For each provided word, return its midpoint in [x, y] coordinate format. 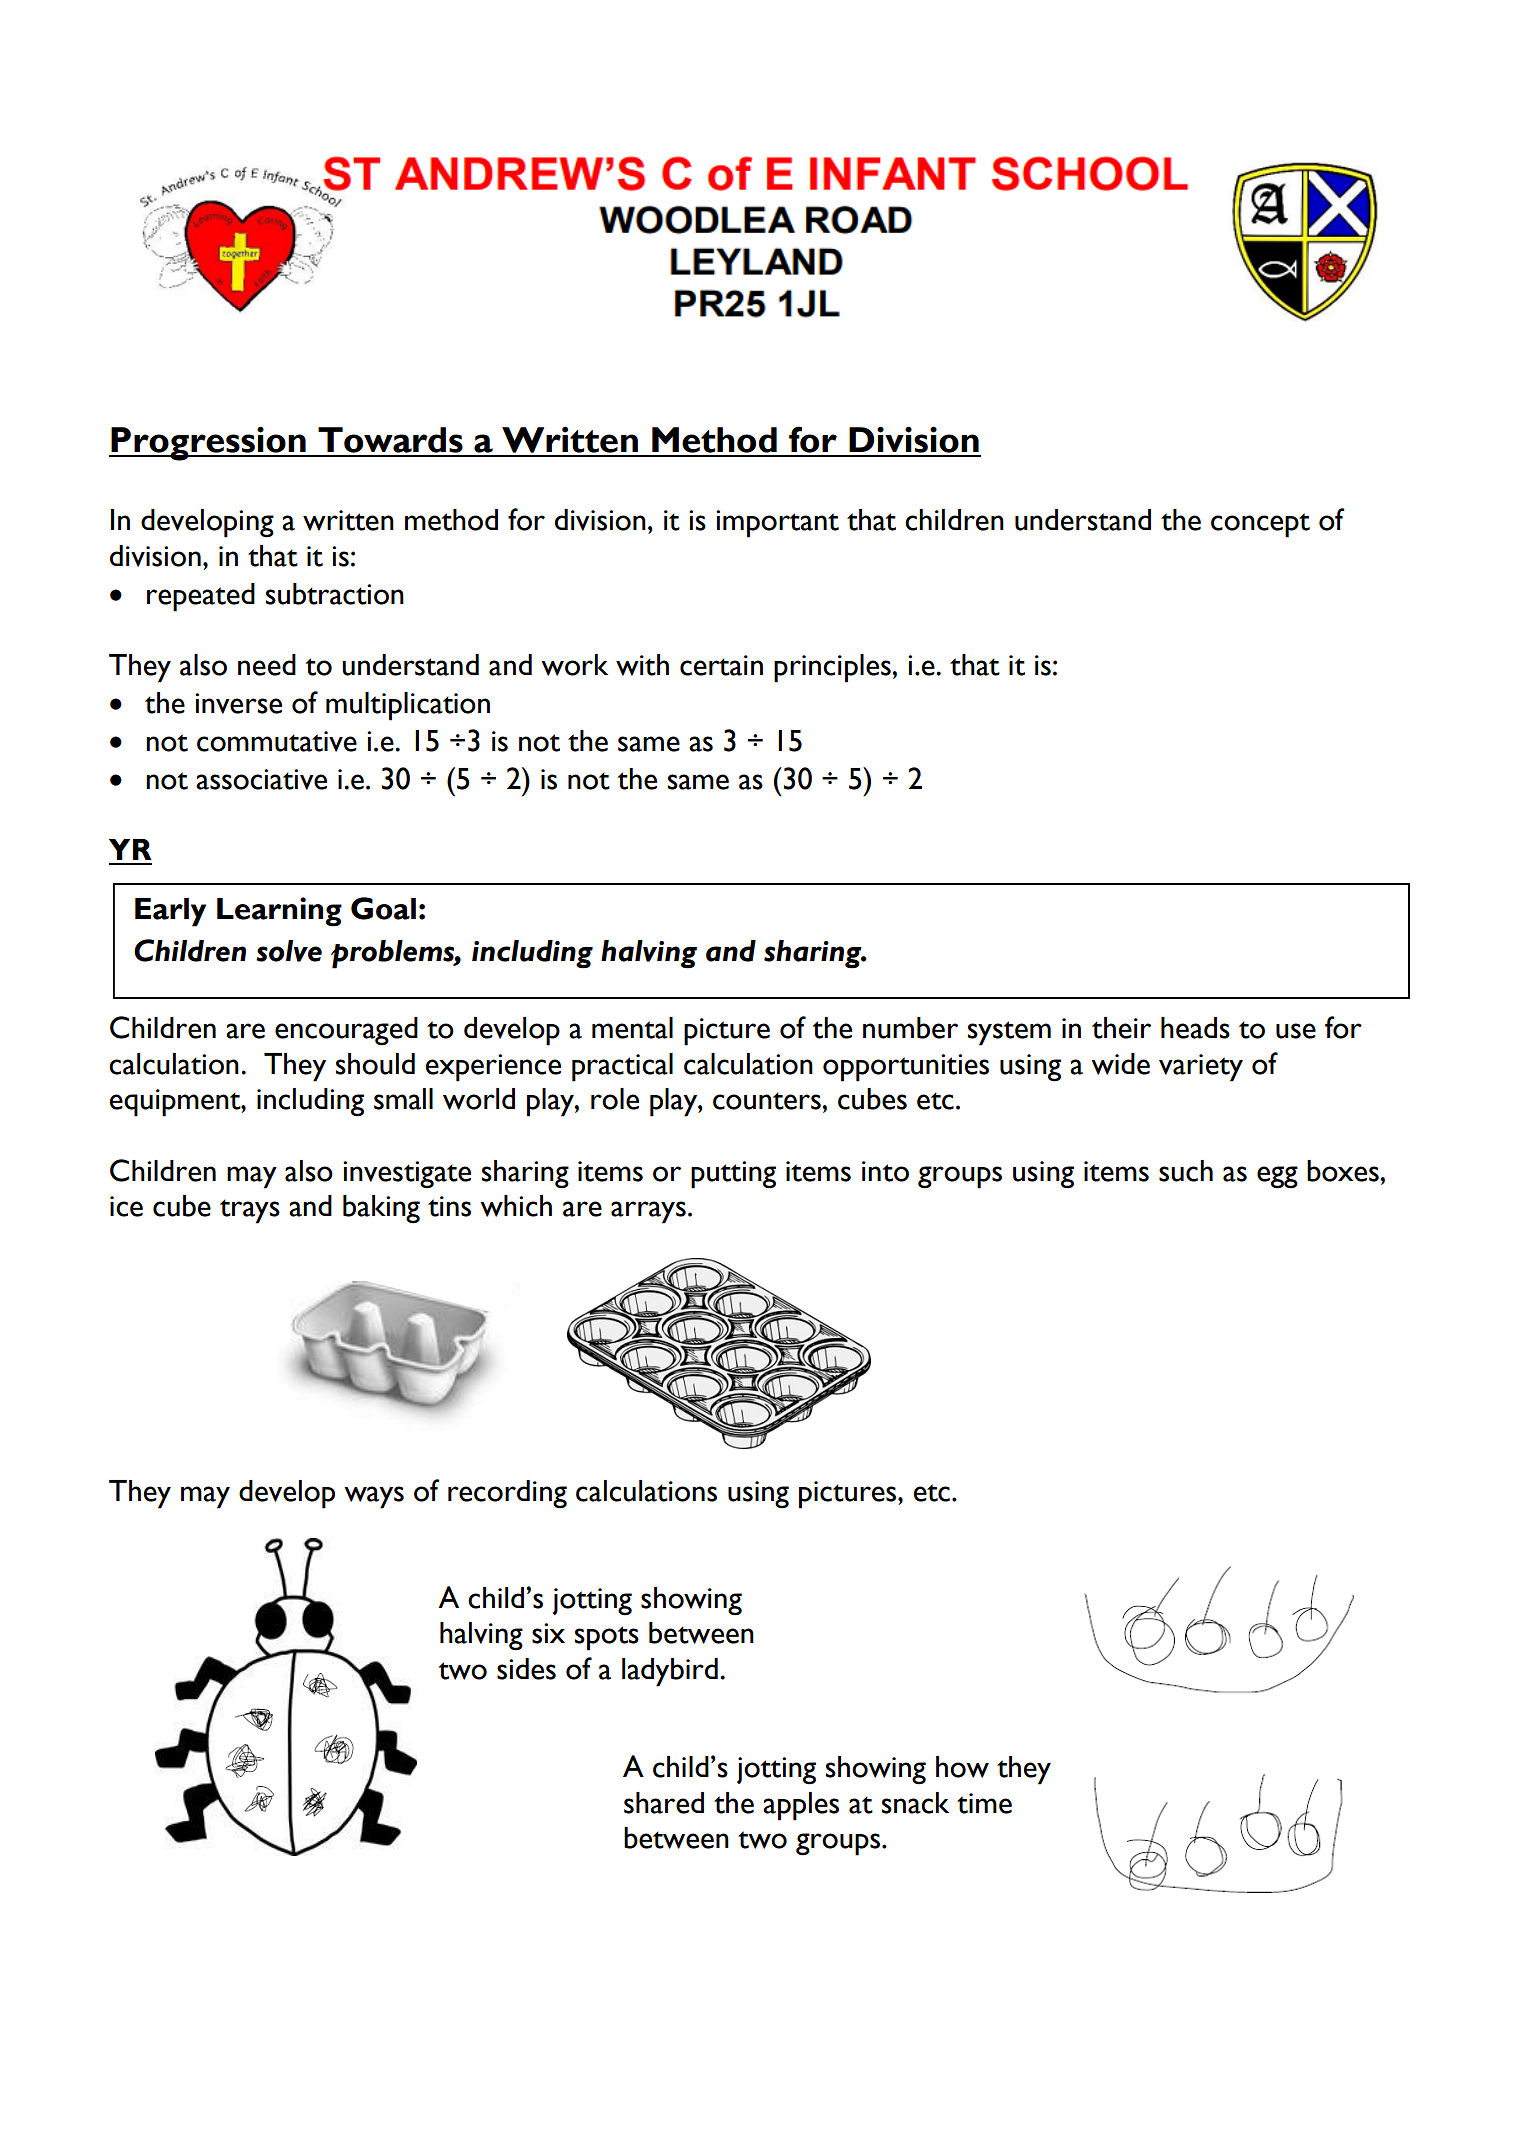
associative [261, 779]
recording [507, 1494]
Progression [208, 443]
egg [1277, 1177]
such [1186, 1171]
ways [374, 1497]
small [403, 1099]
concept [1260, 525]
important [777, 524]
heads [1195, 1028]
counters [768, 1101]
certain [721, 665]
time [984, 1803]
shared [664, 1803]
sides [526, 1669]
